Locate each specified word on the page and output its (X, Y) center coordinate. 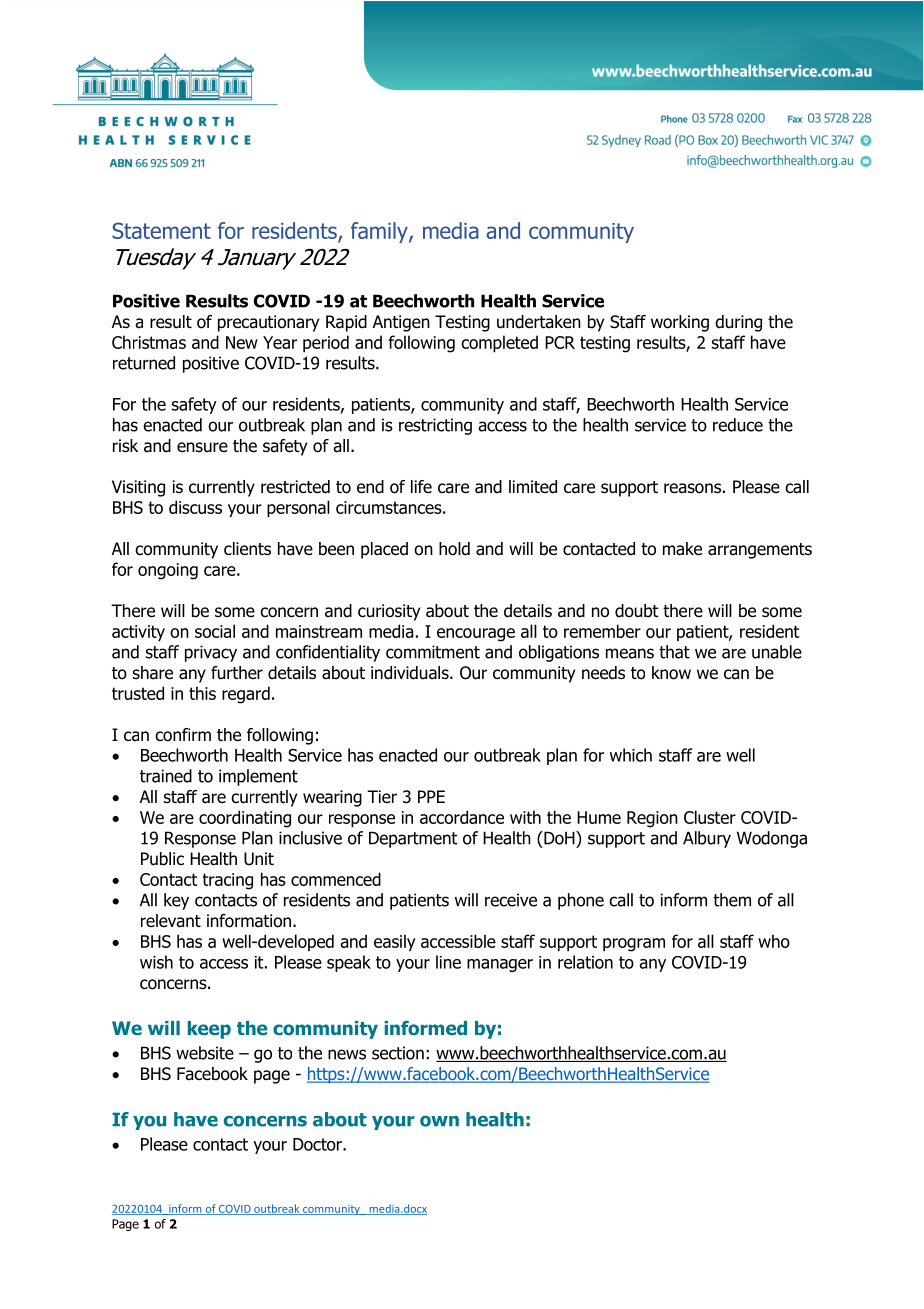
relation (585, 962)
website (205, 1053)
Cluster (710, 817)
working (680, 323)
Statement (161, 230)
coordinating (245, 819)
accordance (462, 817)
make (682, 549)
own (439, 1121)
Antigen (401, 323)
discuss (195, 507)
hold (454, 549)
